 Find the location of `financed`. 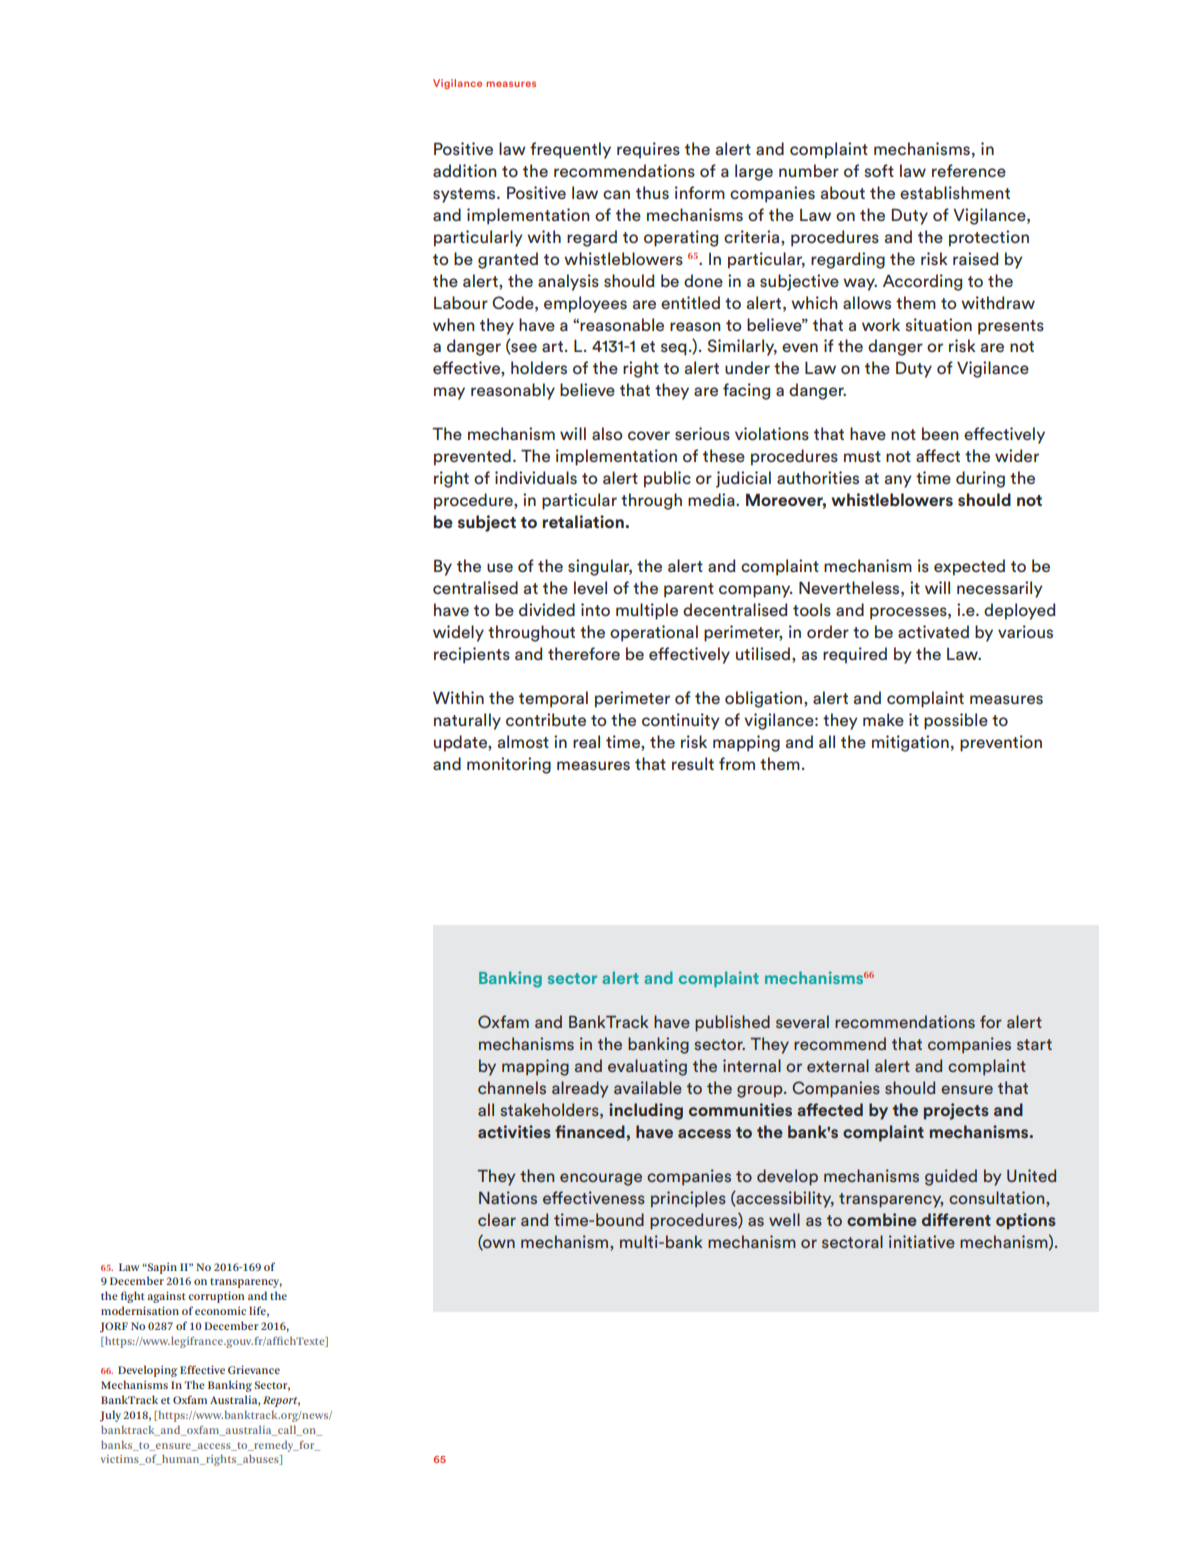

financed is located at coordinates (591, 1131).
